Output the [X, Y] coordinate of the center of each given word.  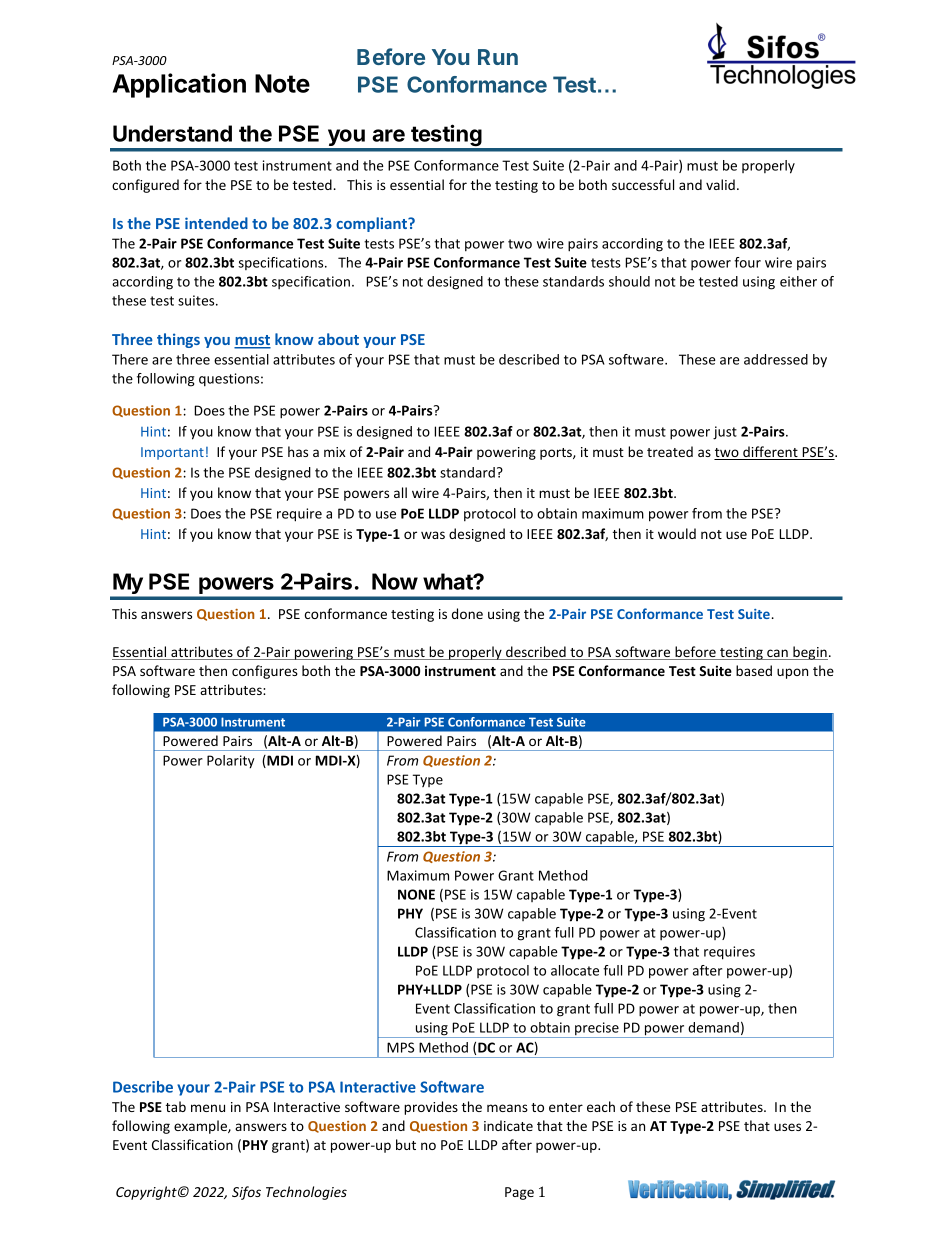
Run [498, 57]
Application [179, 85]
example [201, 1127]
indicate [508, 1125]
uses [787, 1127]
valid [720, 184]
